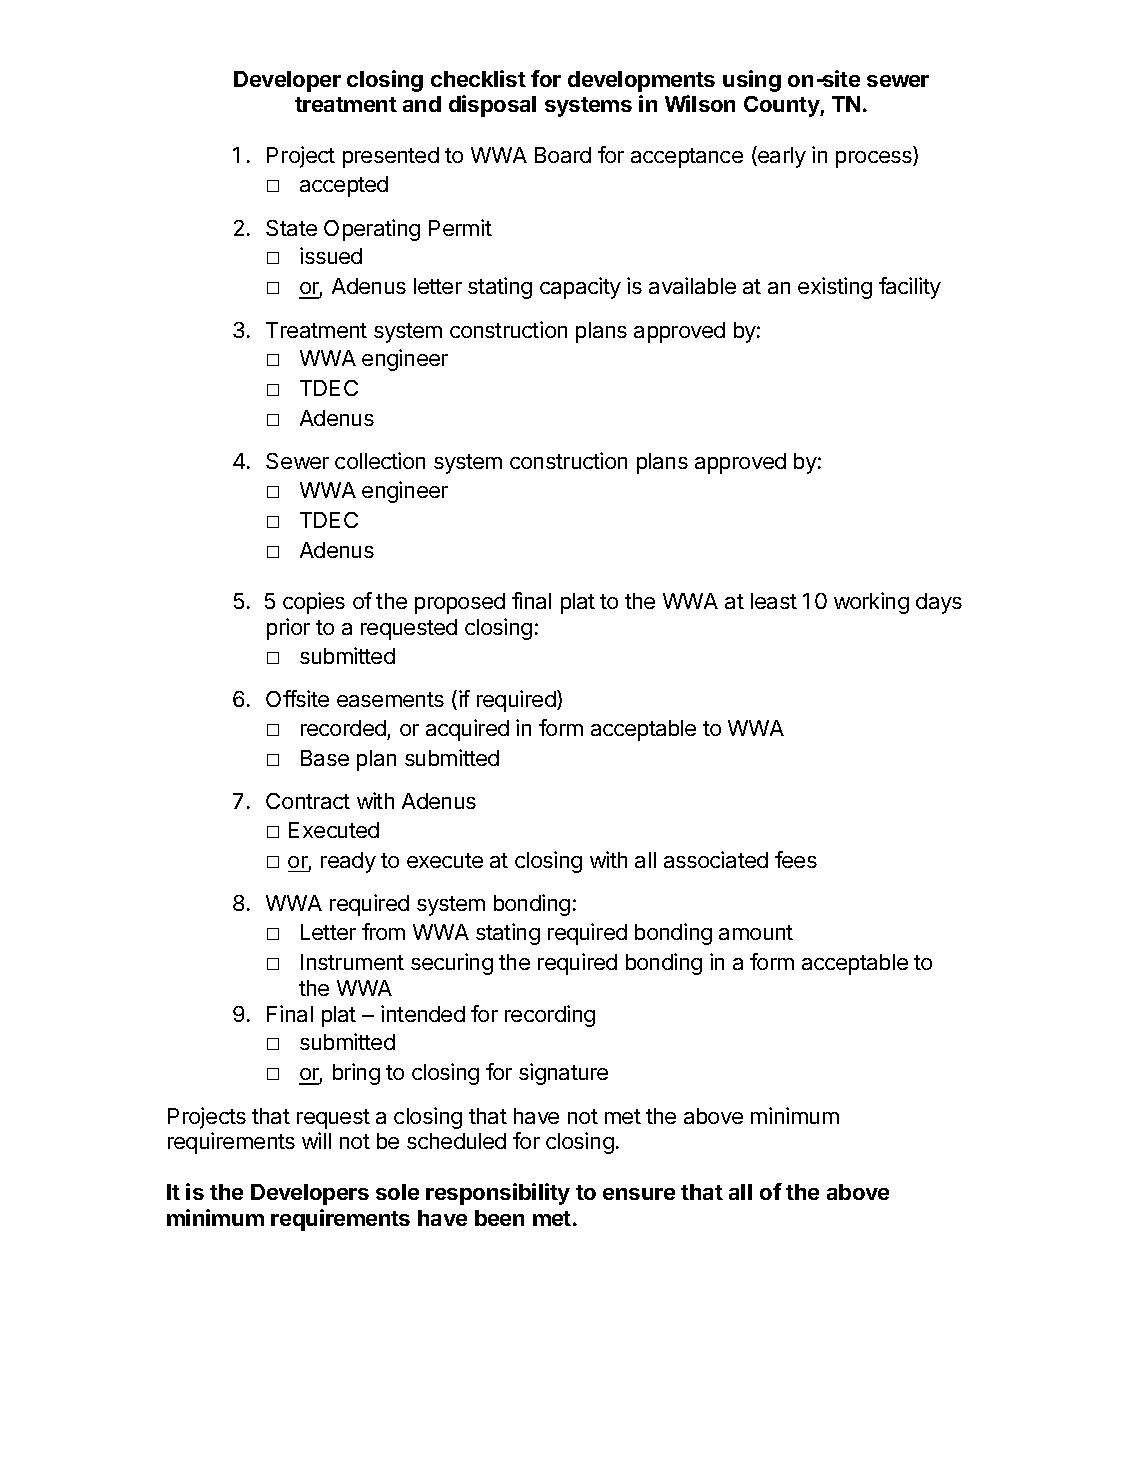 The width and height of the page is (1130, 1463). I want to click on process, so click(875, 159).
